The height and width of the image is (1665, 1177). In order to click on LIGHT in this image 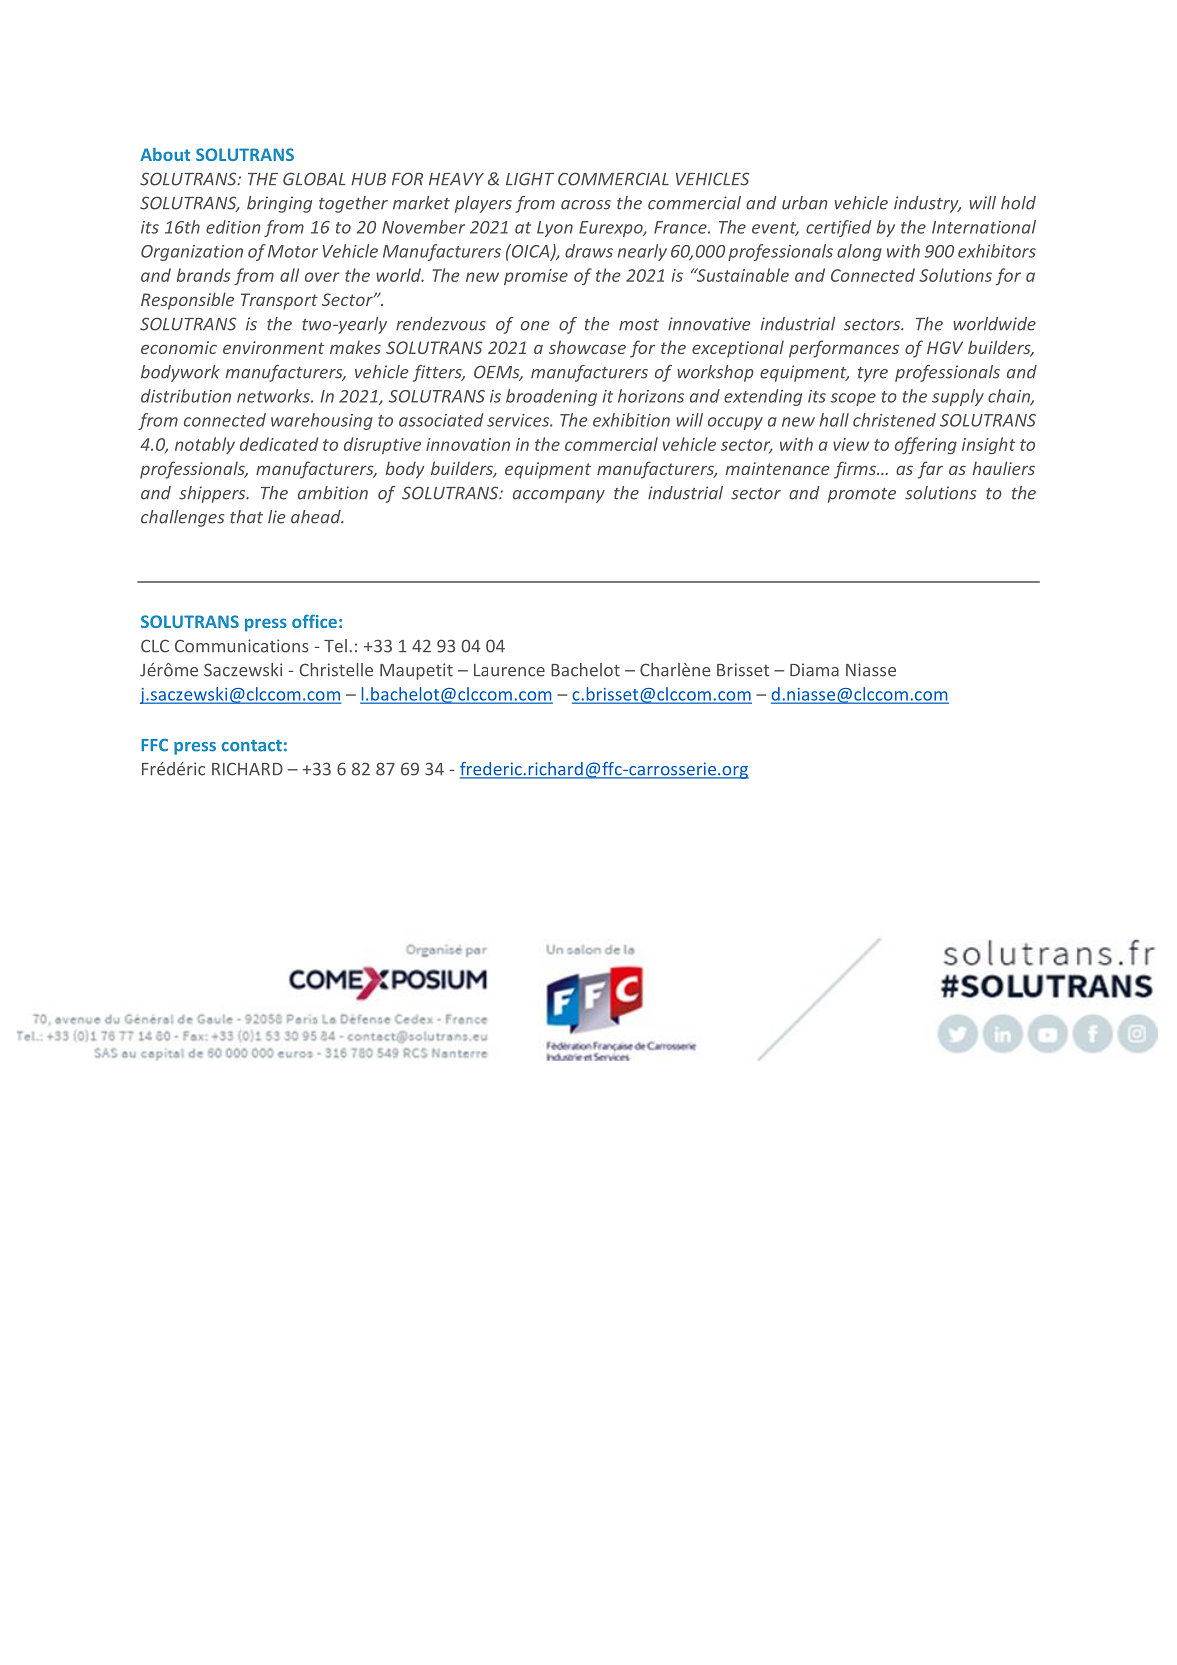, I will do `click(530, 179)`.
